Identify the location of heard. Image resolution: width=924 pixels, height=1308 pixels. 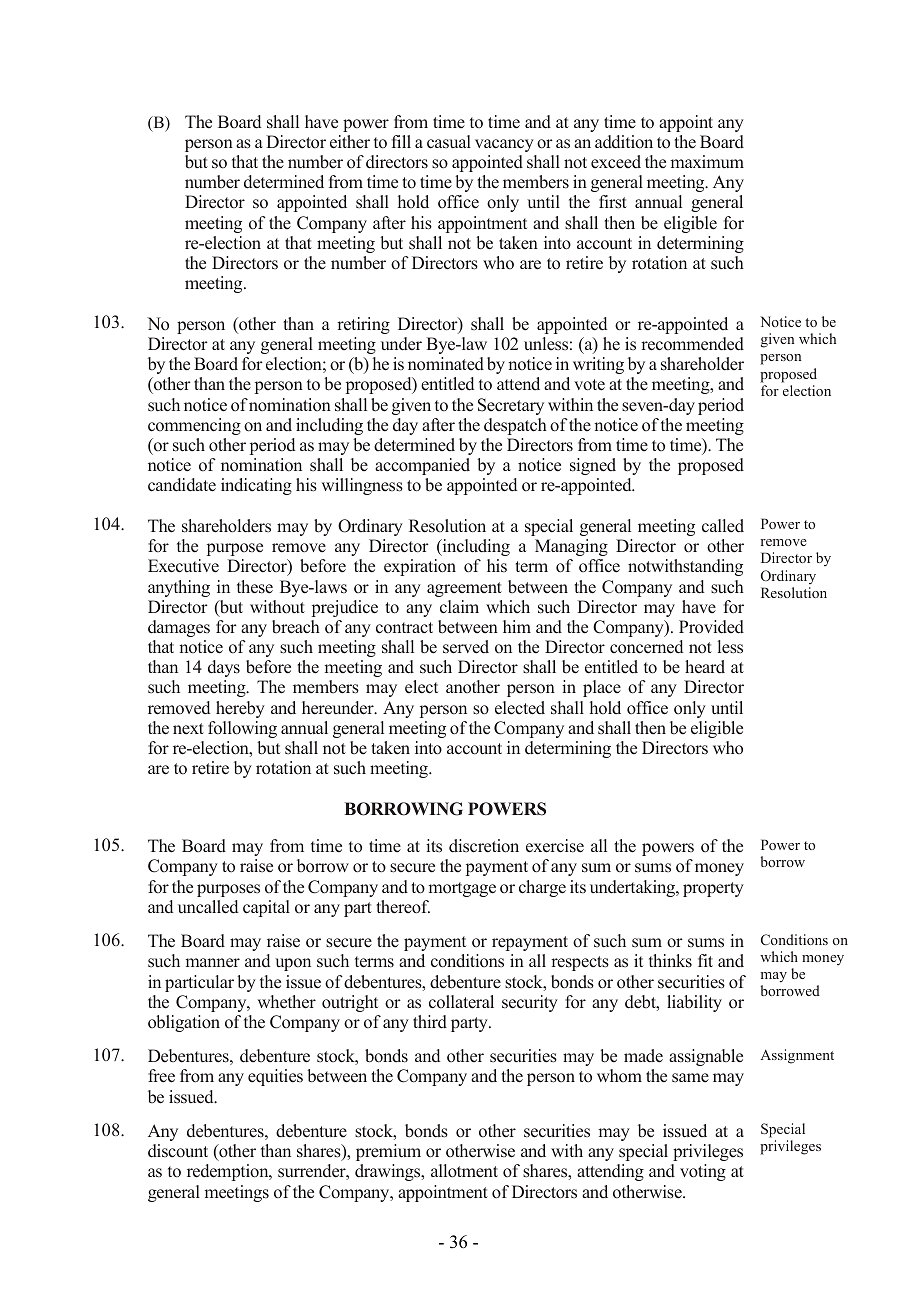
(705, 667).
